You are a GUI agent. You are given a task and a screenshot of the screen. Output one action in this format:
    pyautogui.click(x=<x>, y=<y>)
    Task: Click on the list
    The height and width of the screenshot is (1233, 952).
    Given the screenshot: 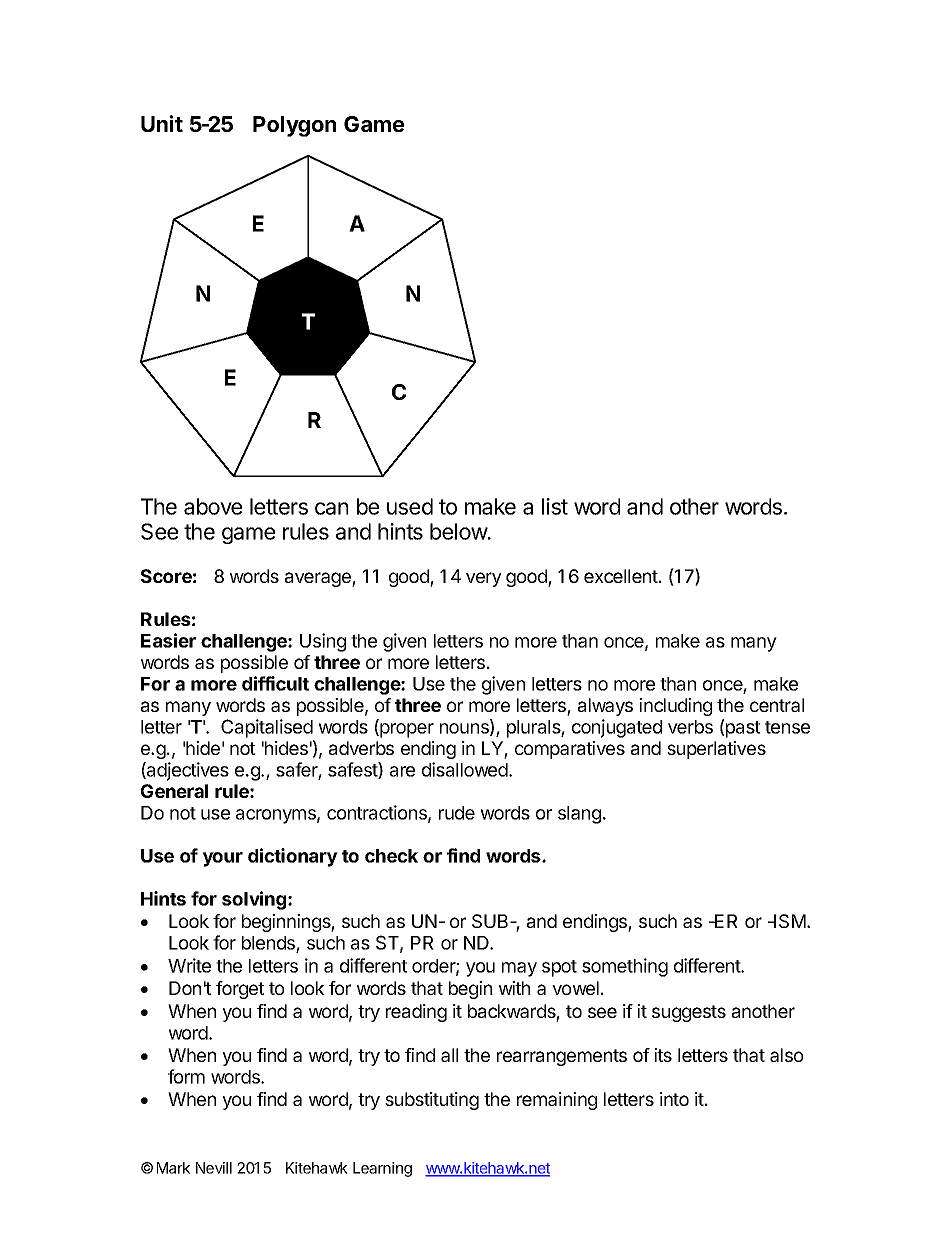 What is the action you would take?
    pyautogui.click(x=555, y=506)
